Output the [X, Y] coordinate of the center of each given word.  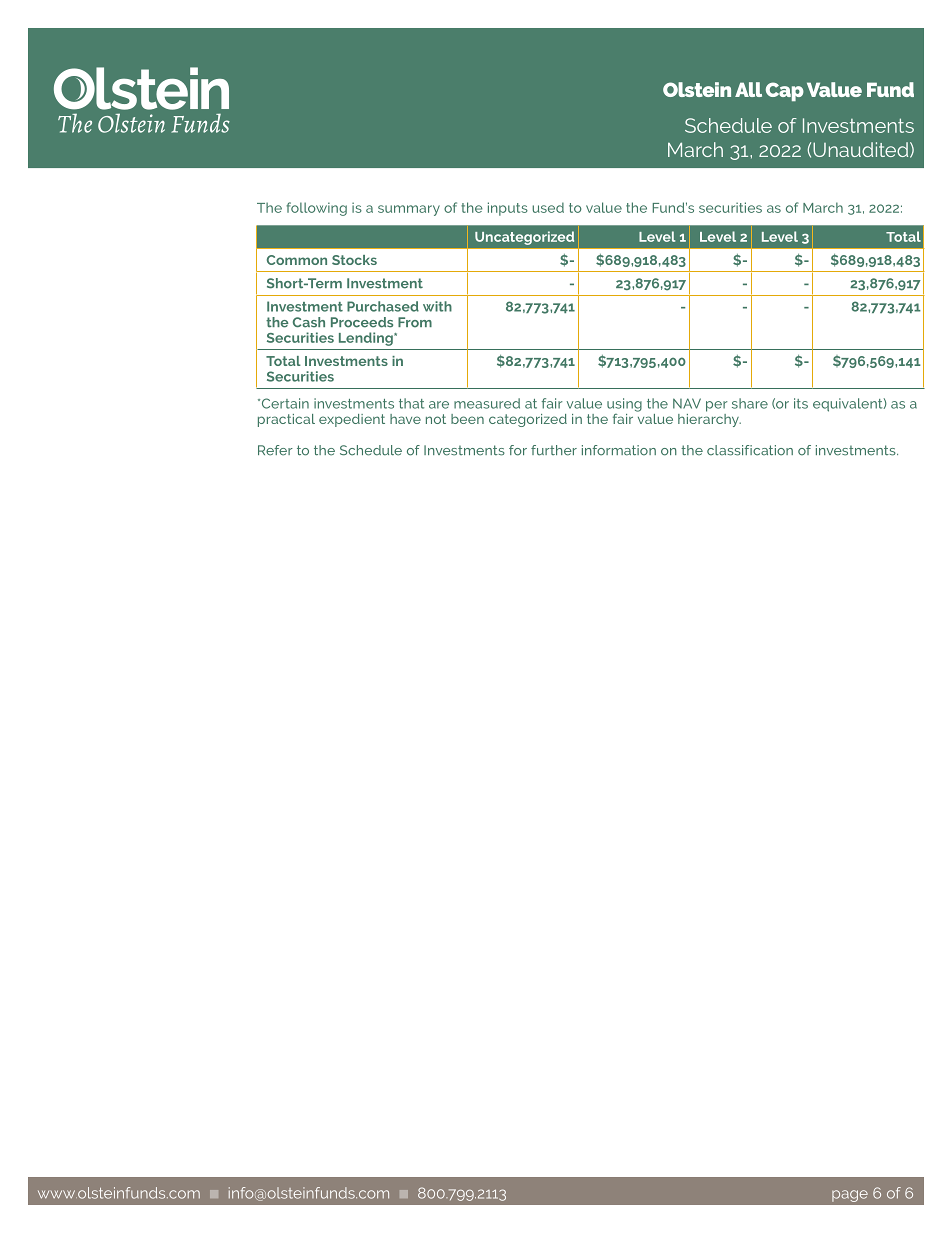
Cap [785, 91]
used [548, 207]
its [801, 403]
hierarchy [709, 419]
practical [286, 420]
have [405, 419]
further [554, 450]
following [316, 209]
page [850, 1196]
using [624, 405]
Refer [275, 450]
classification [750, 450]
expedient [352, 420]
